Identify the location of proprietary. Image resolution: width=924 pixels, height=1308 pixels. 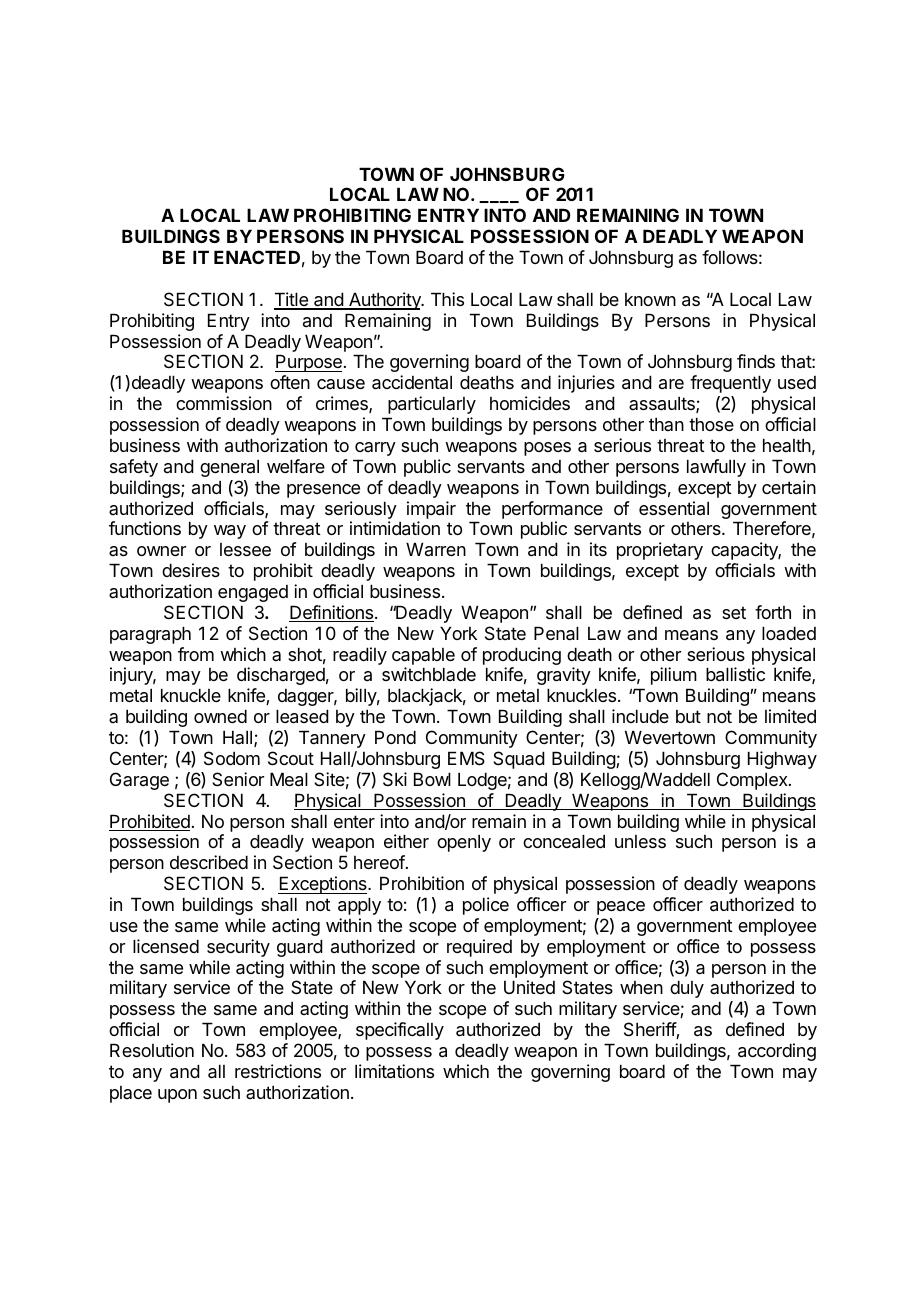
(660, 551).
